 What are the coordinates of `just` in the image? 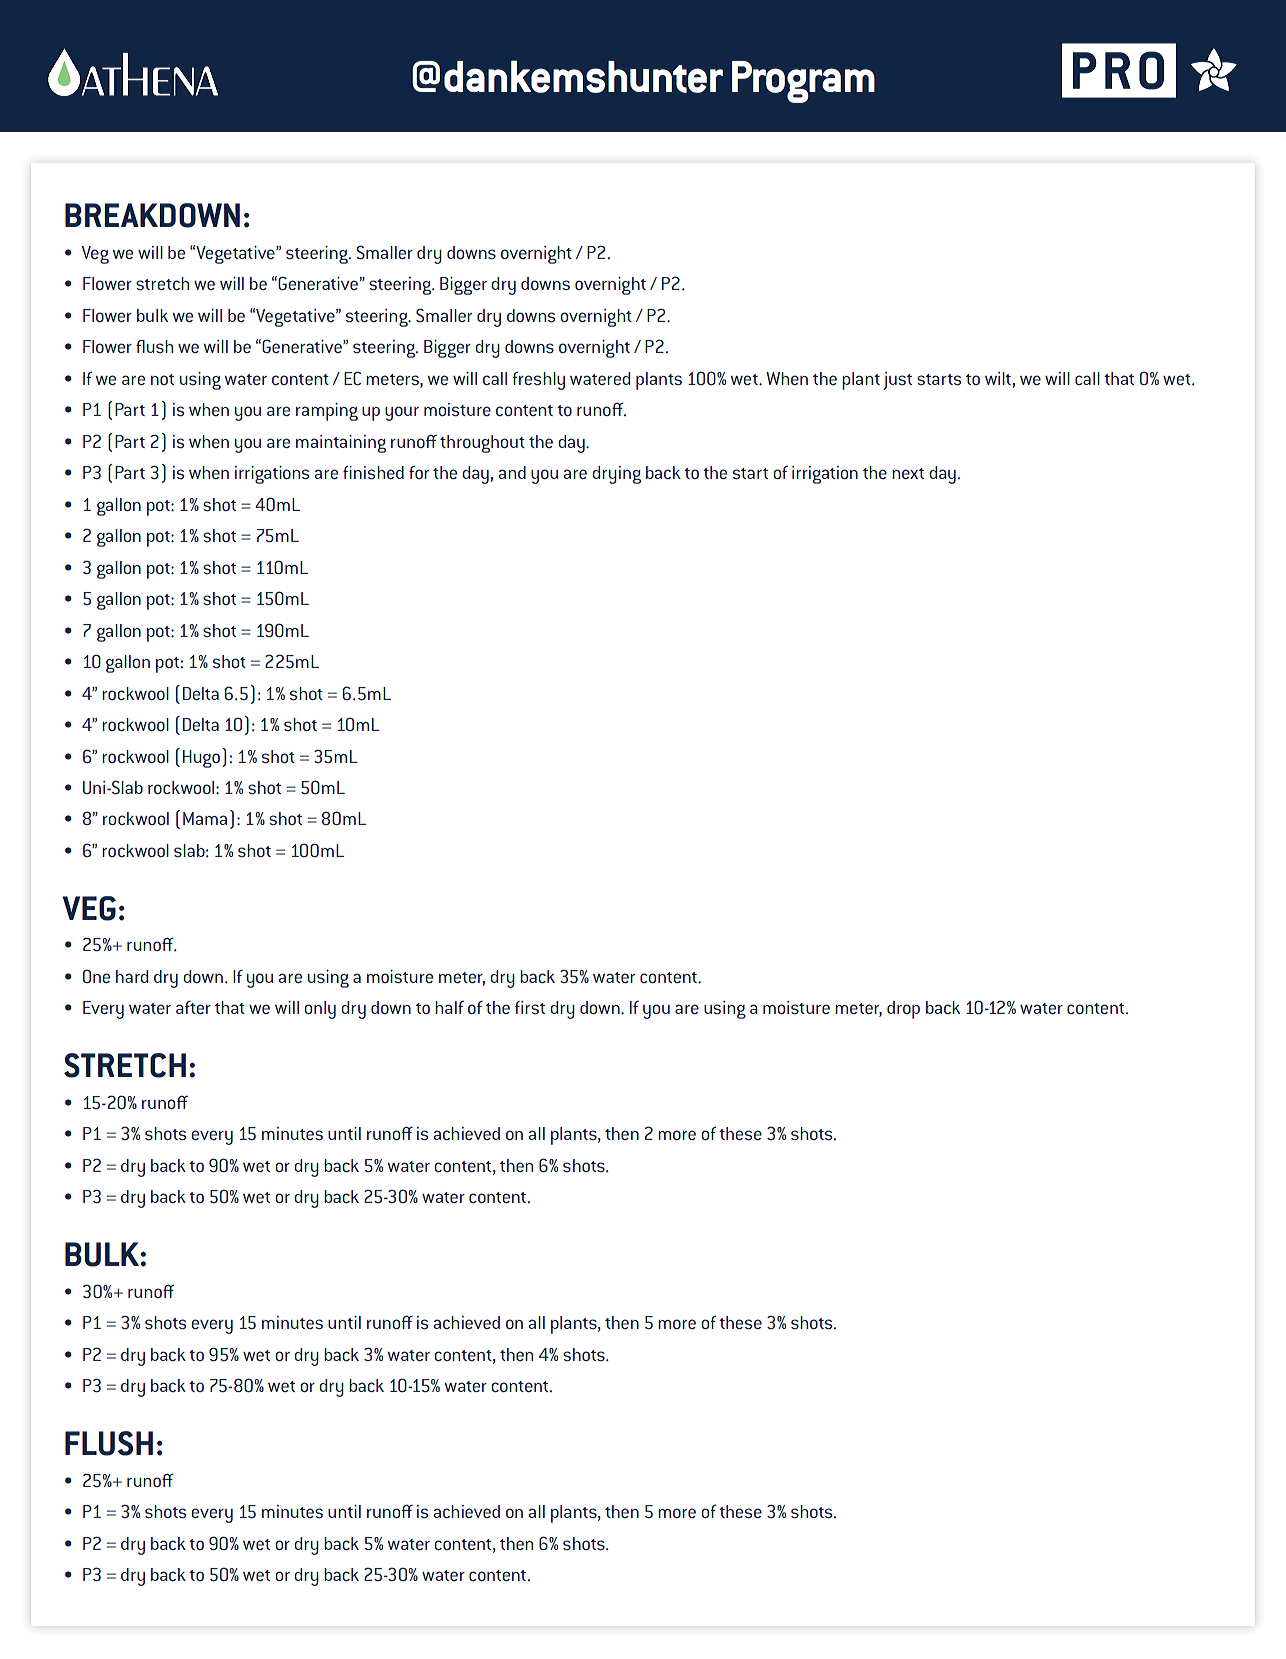 It's located at (897, 381).
